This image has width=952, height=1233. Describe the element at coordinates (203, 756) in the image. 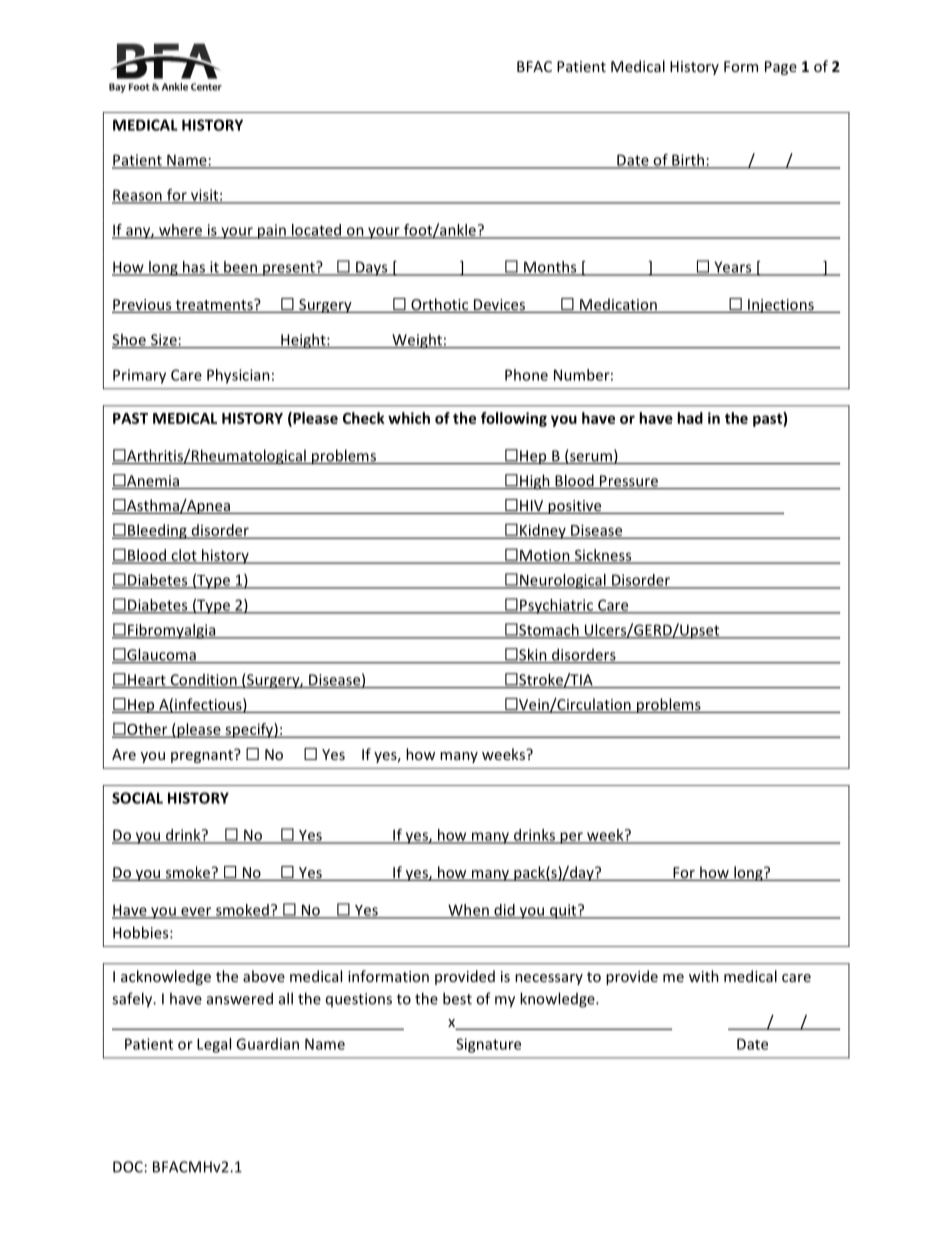

I see `pregnant` at that location.
